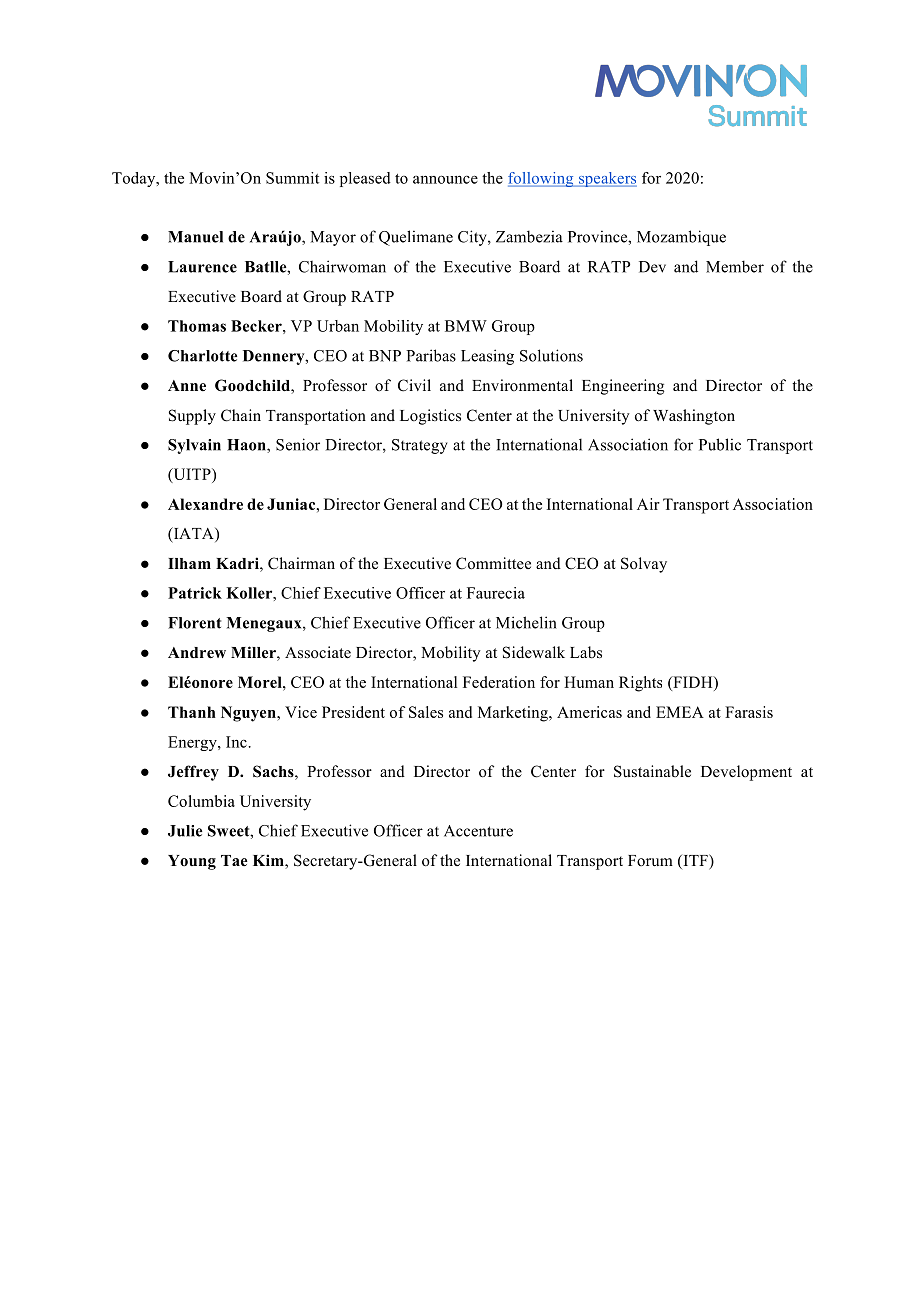  I want to click on Manuel, so click(195, 237).
